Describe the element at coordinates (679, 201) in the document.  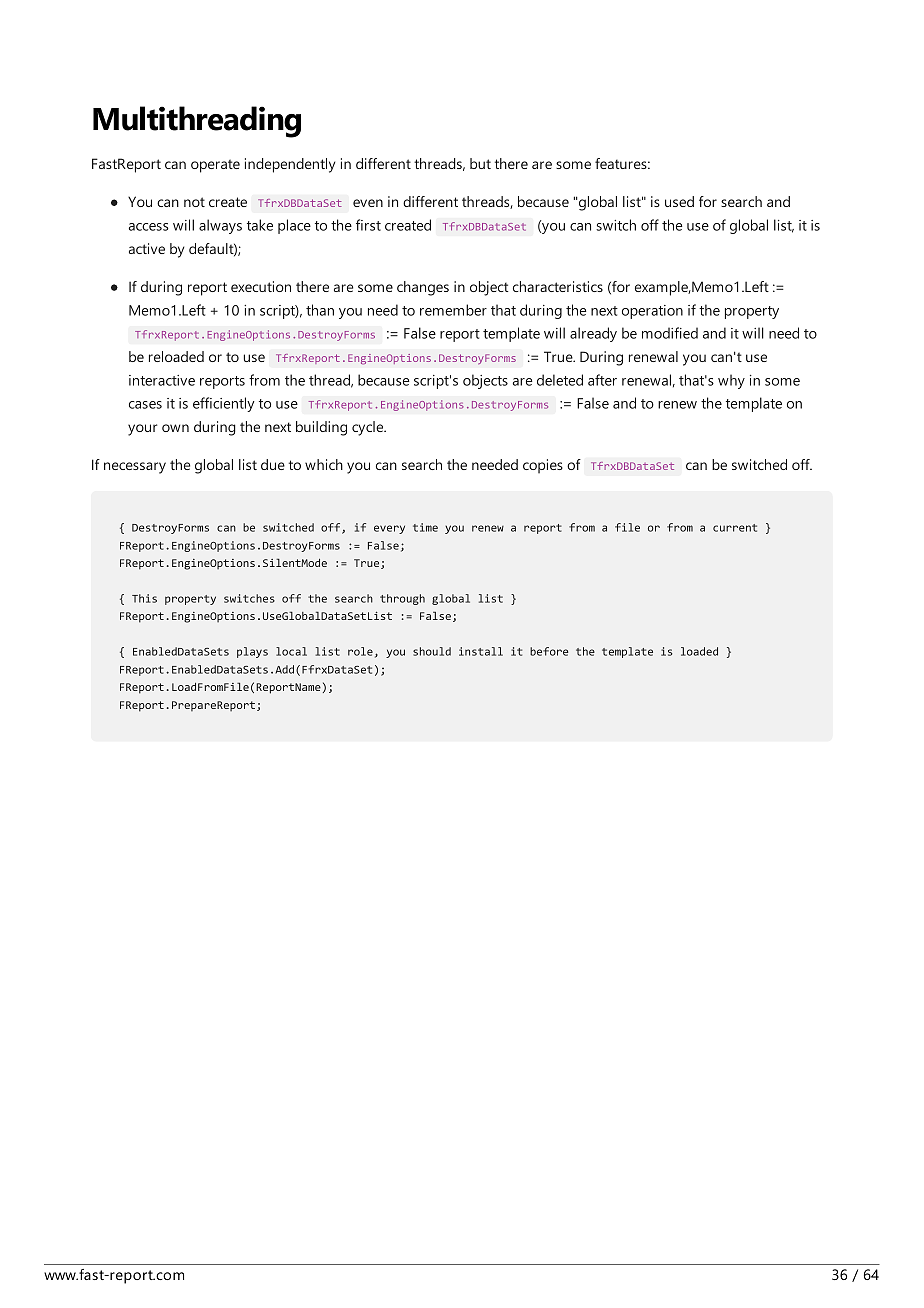
I see `used` at that location.
